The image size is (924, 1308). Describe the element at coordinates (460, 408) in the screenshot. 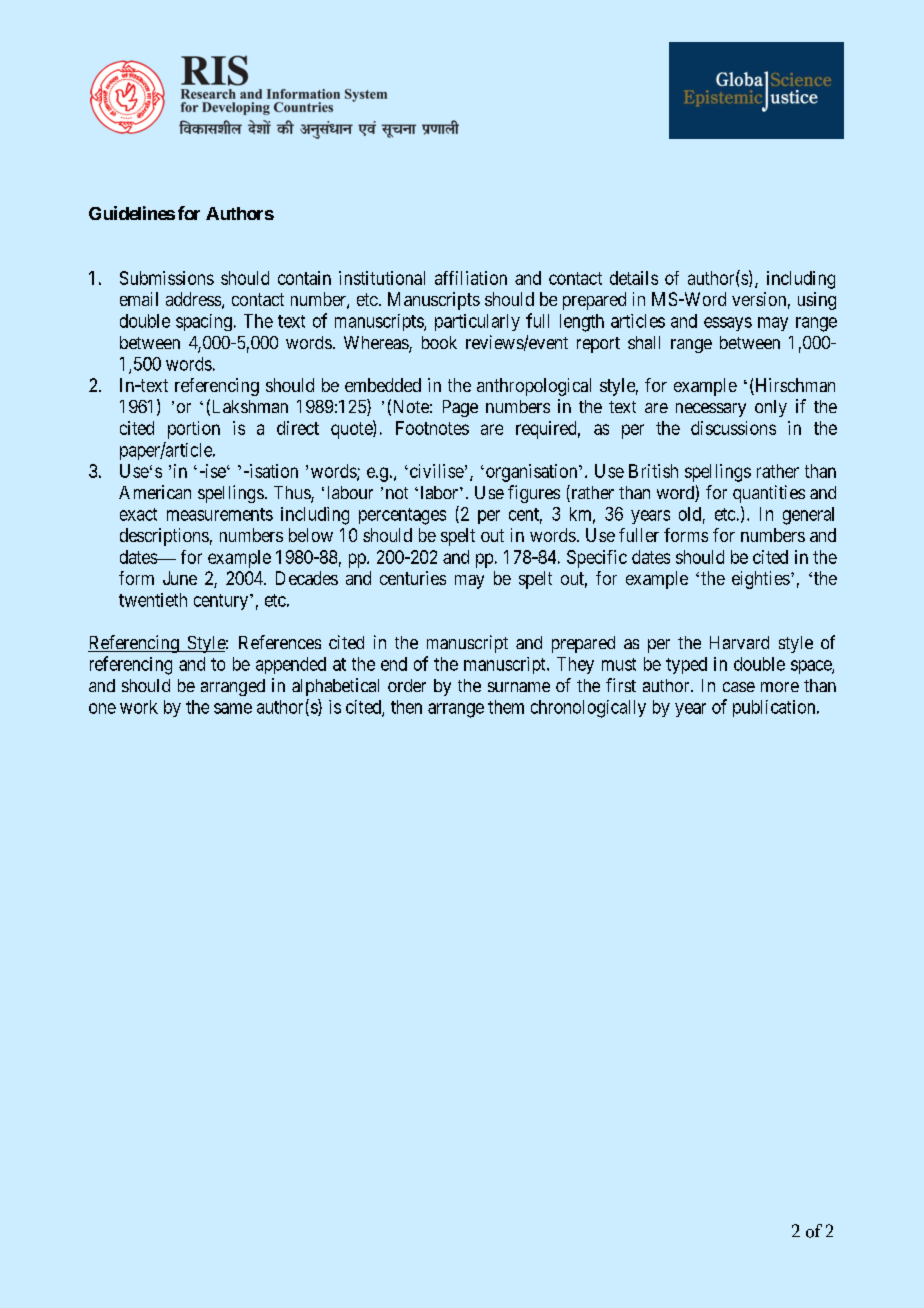

I see `Page` at that location.
